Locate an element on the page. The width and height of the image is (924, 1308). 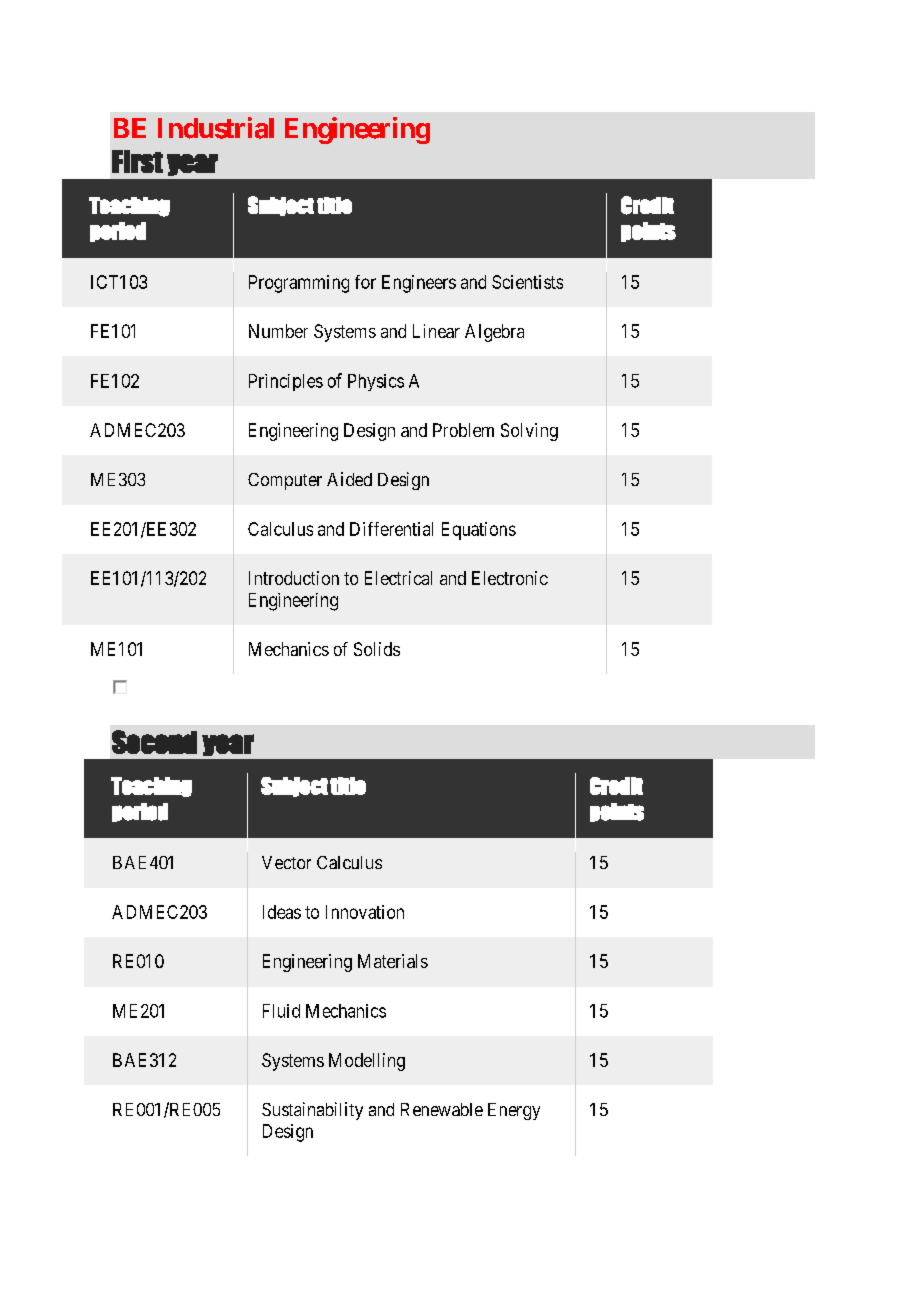
Innovation is located at coordinates (365, 912).
